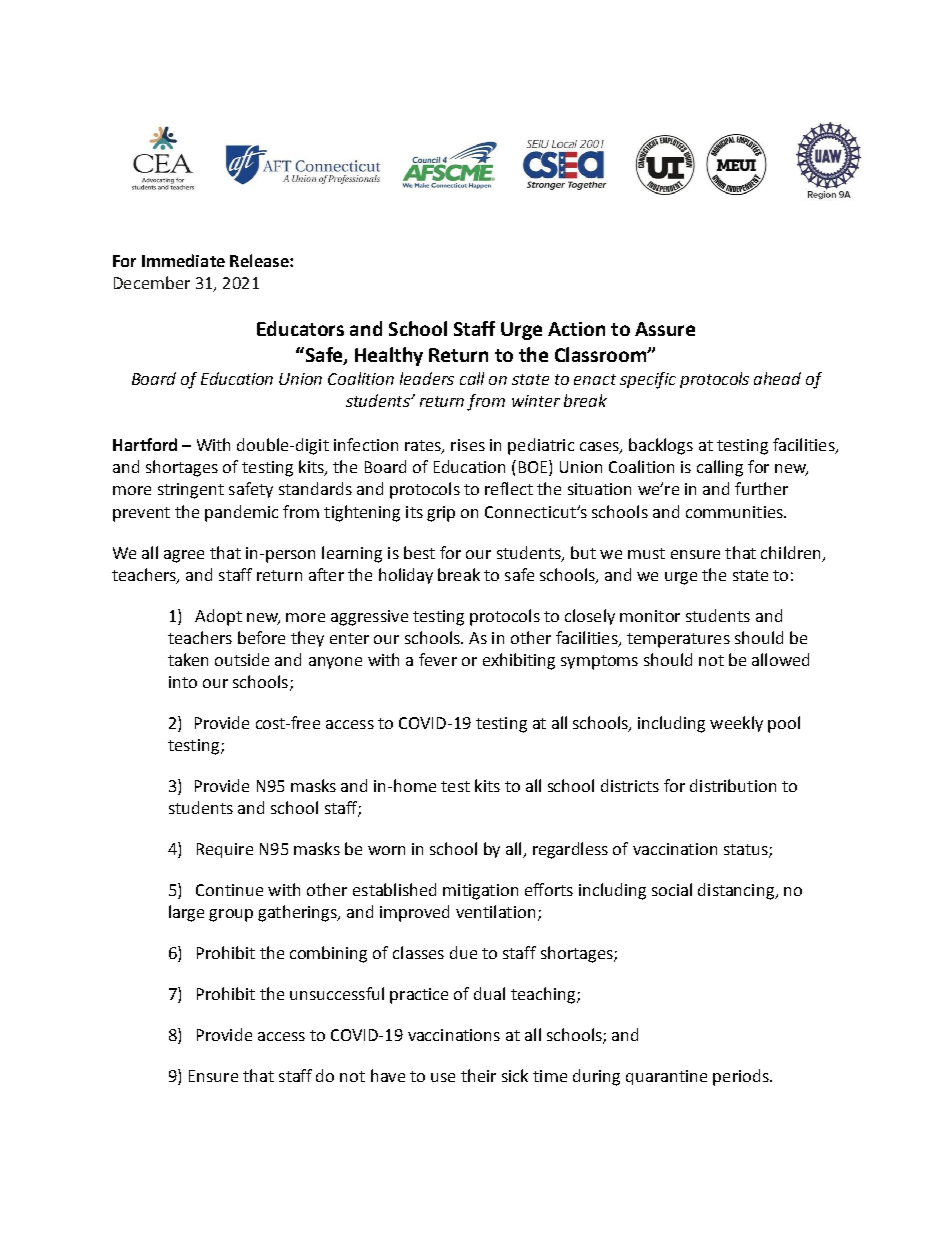  Describe the element at coordinates (665, 329) in the screenshot. I see `Assure` at that location.
